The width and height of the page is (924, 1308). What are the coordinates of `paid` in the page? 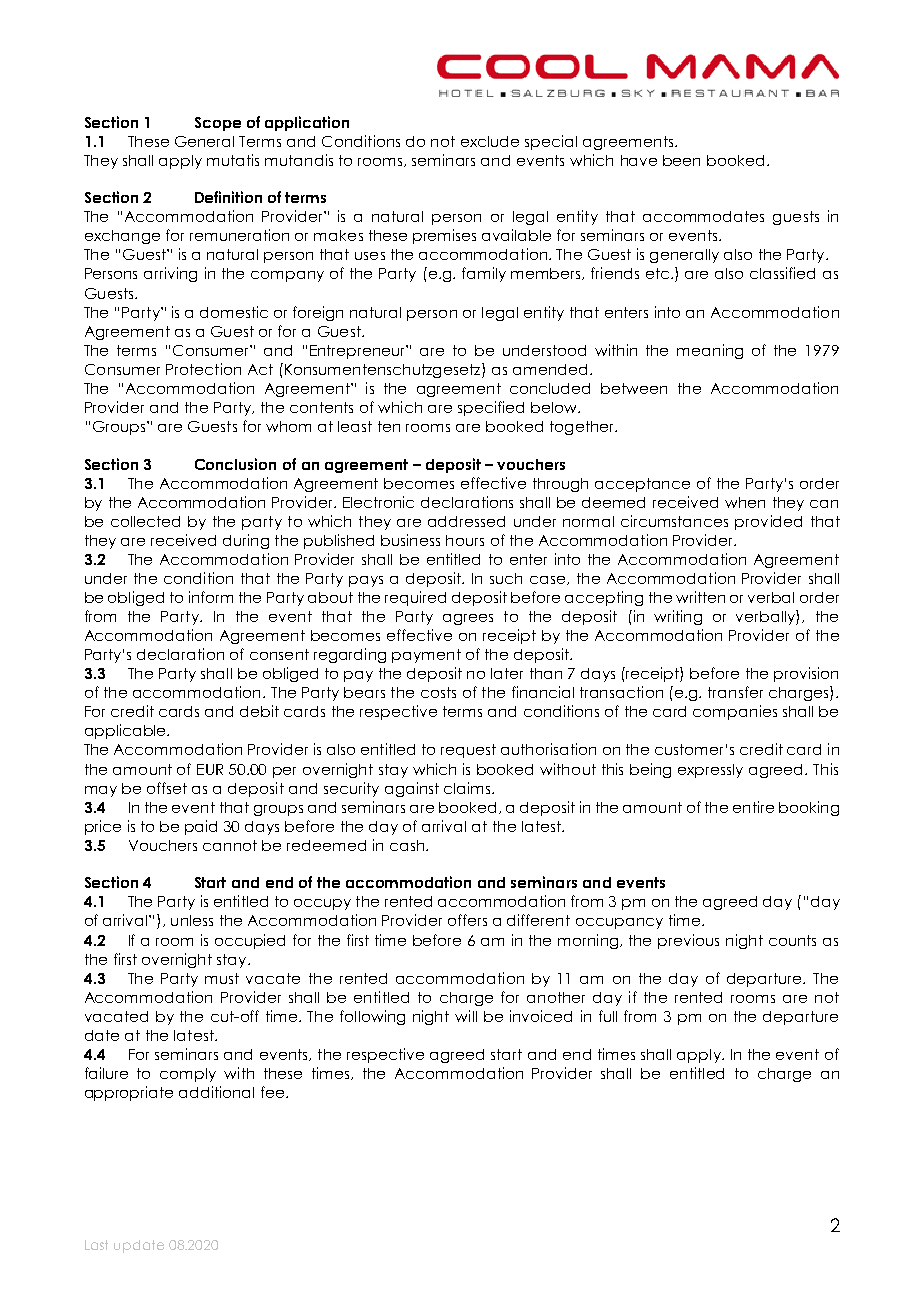 It's located at (201, 827).
